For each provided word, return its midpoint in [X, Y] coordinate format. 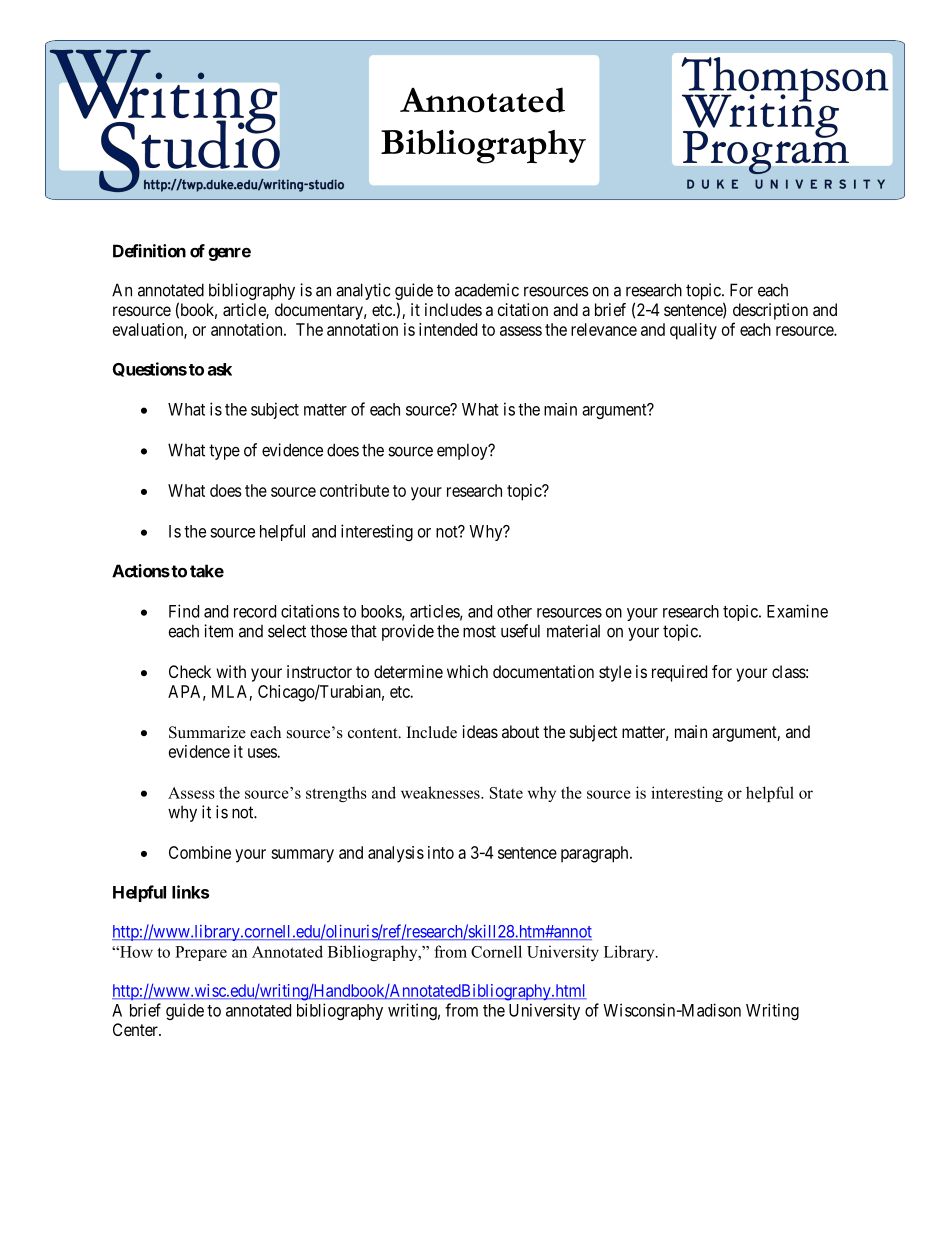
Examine [797, 611]
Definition [149, 251]
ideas [480, 731]
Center [136, 1029]
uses [263, 753]
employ [463, 451]
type [224, 452]
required [679, 673]
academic [487, 290]
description [770, 311]
